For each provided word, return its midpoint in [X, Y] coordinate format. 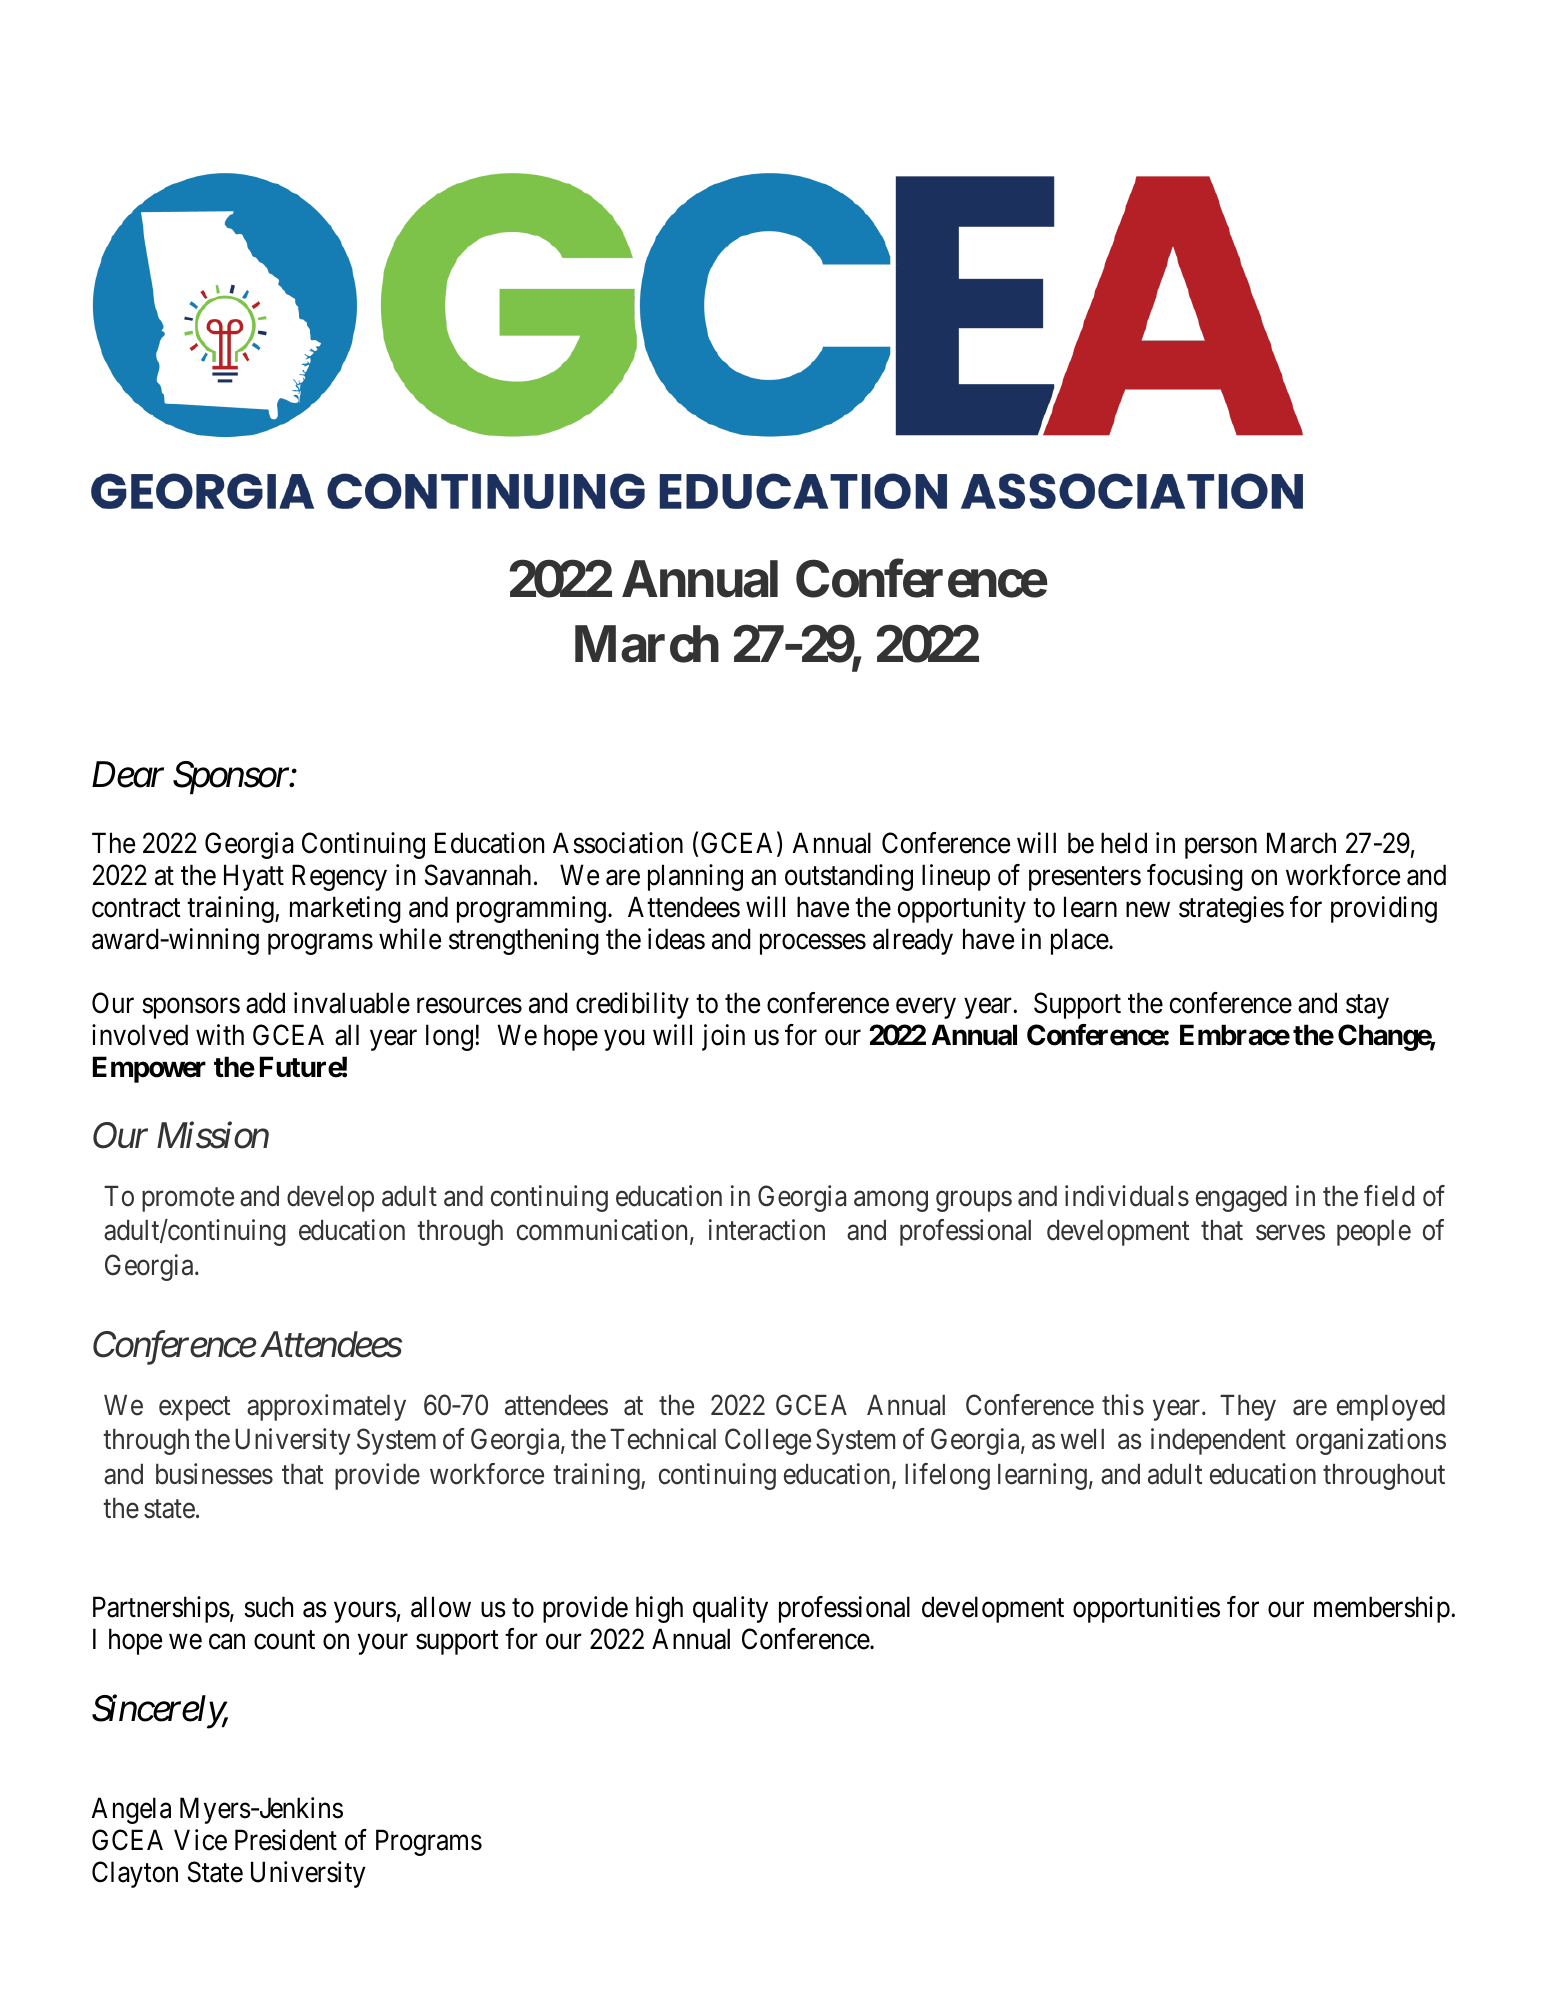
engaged [1241, 1199]
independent [1218, 1441]
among [891, 1201]
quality [730, 1609]
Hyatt [254, 878]
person [1221, 848]
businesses [214, 1474]
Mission [213, 1136]
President [286, 1840]
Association [618, 843]
